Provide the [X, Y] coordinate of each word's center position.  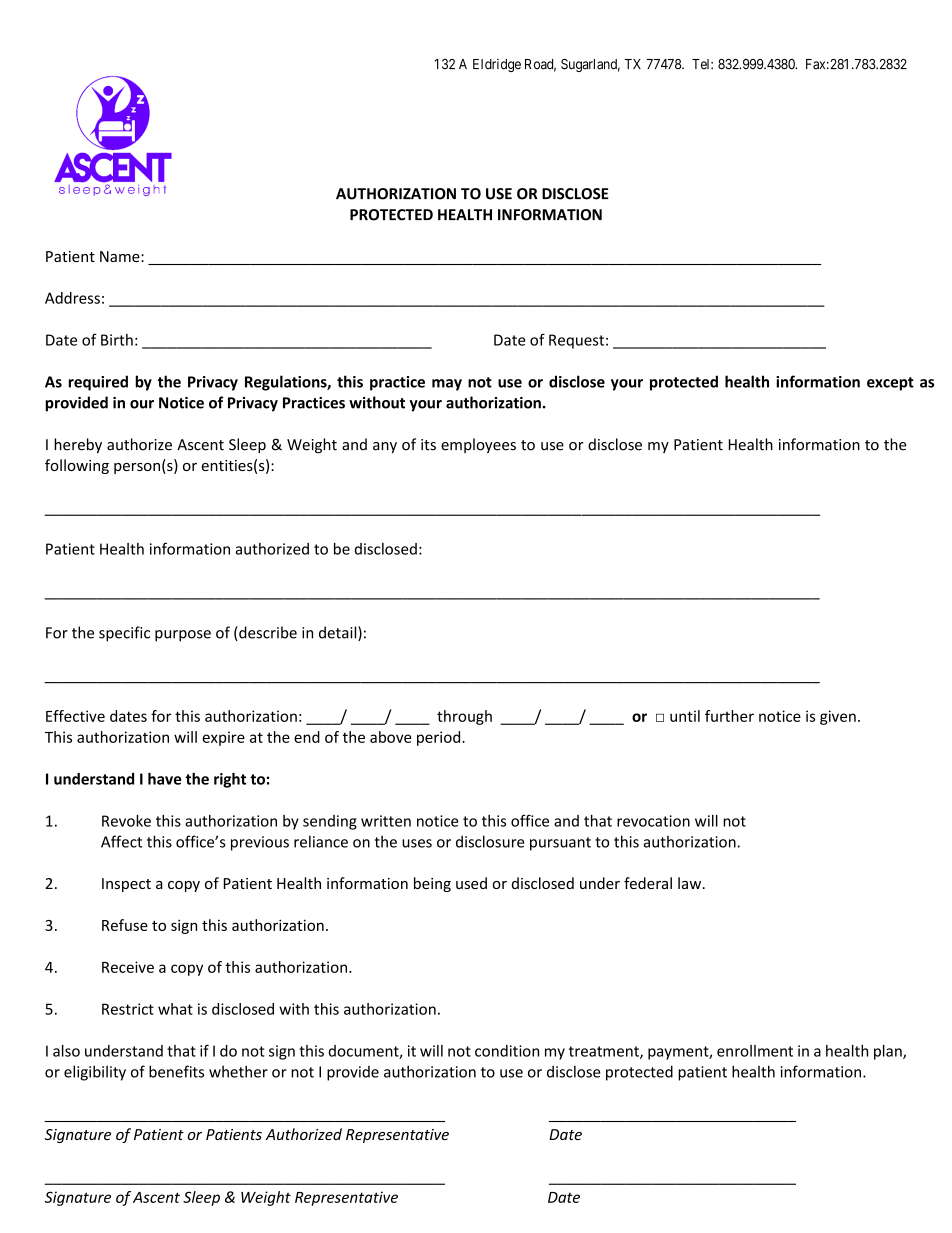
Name [121, 256]
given [838, 717]
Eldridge [497, 65]
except [890, 384]
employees [478, 445]
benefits [176, 1071]
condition [507, 1051]
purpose [183, 636]
